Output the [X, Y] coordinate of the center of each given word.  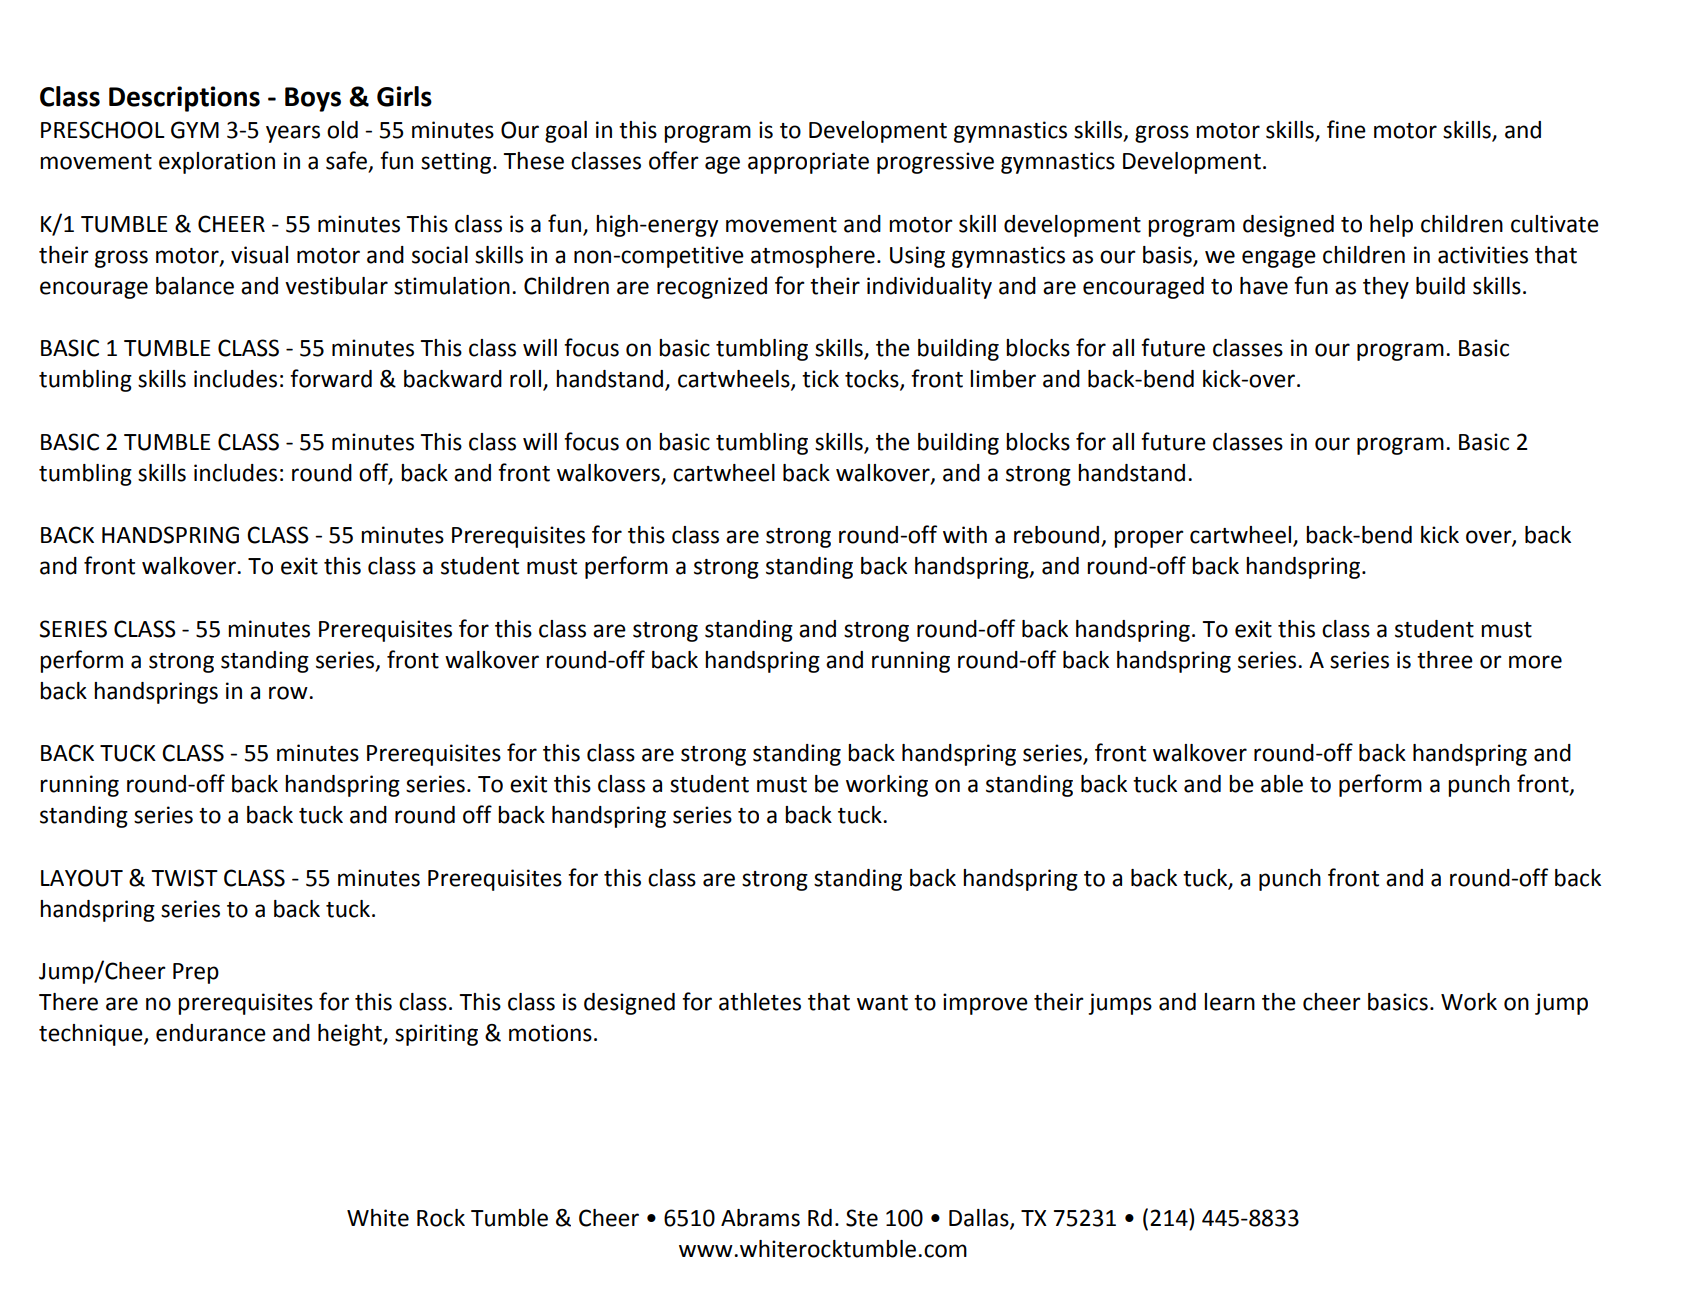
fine [1346, 129]
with [965, 535]
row [289, 693]
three [1445, 660]
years [293, 134]
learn [1229, 1002]
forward [331, 378]
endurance [211, 1033]
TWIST [184, 878]
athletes [760, 1002]
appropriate [808, 163]
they [1386, 288]
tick [820, 379]
